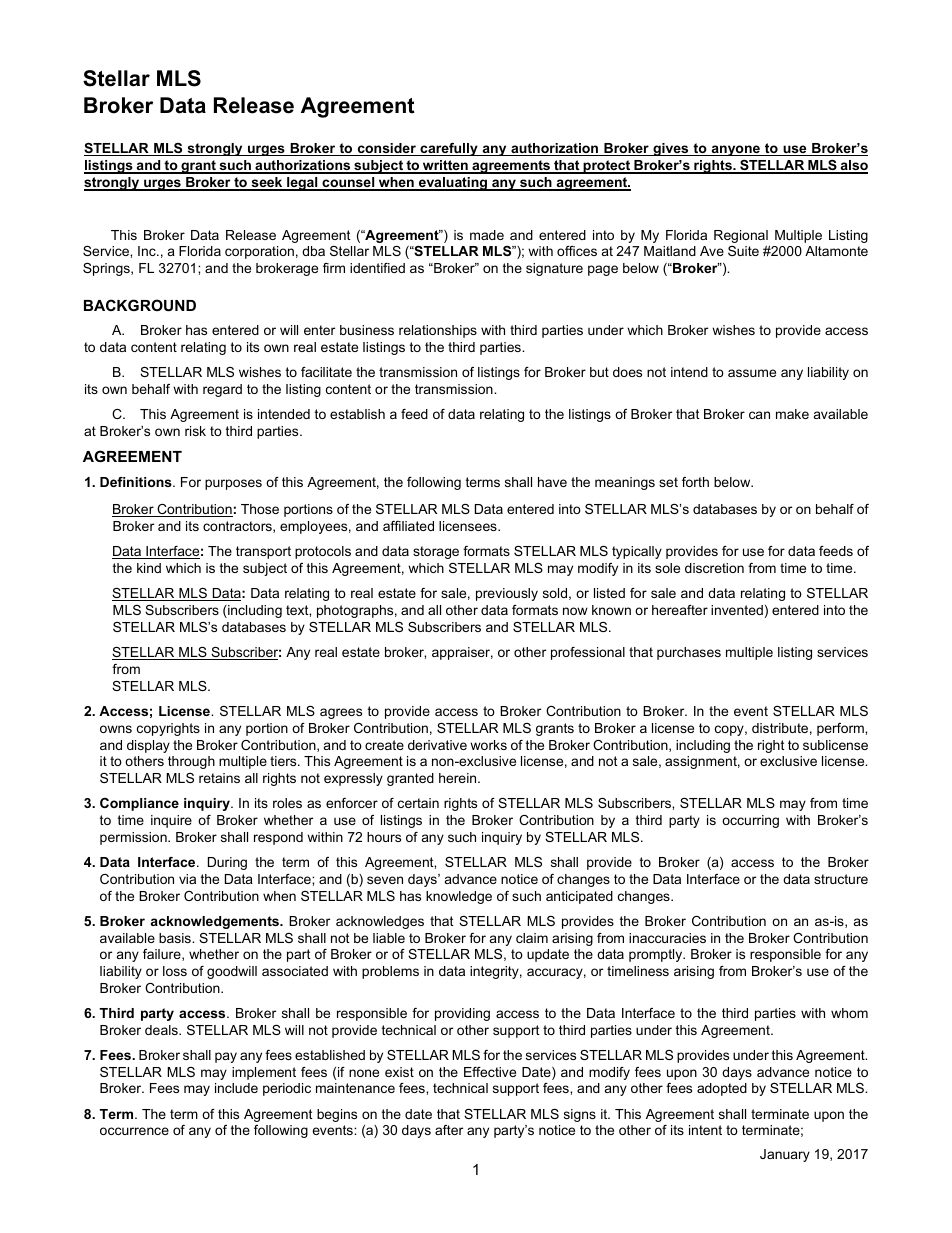 Image resolution: width=952 pixels, height=1233 pixels. Describe the element at coordinates (552, 482) in the image. I see `have` at that location.
